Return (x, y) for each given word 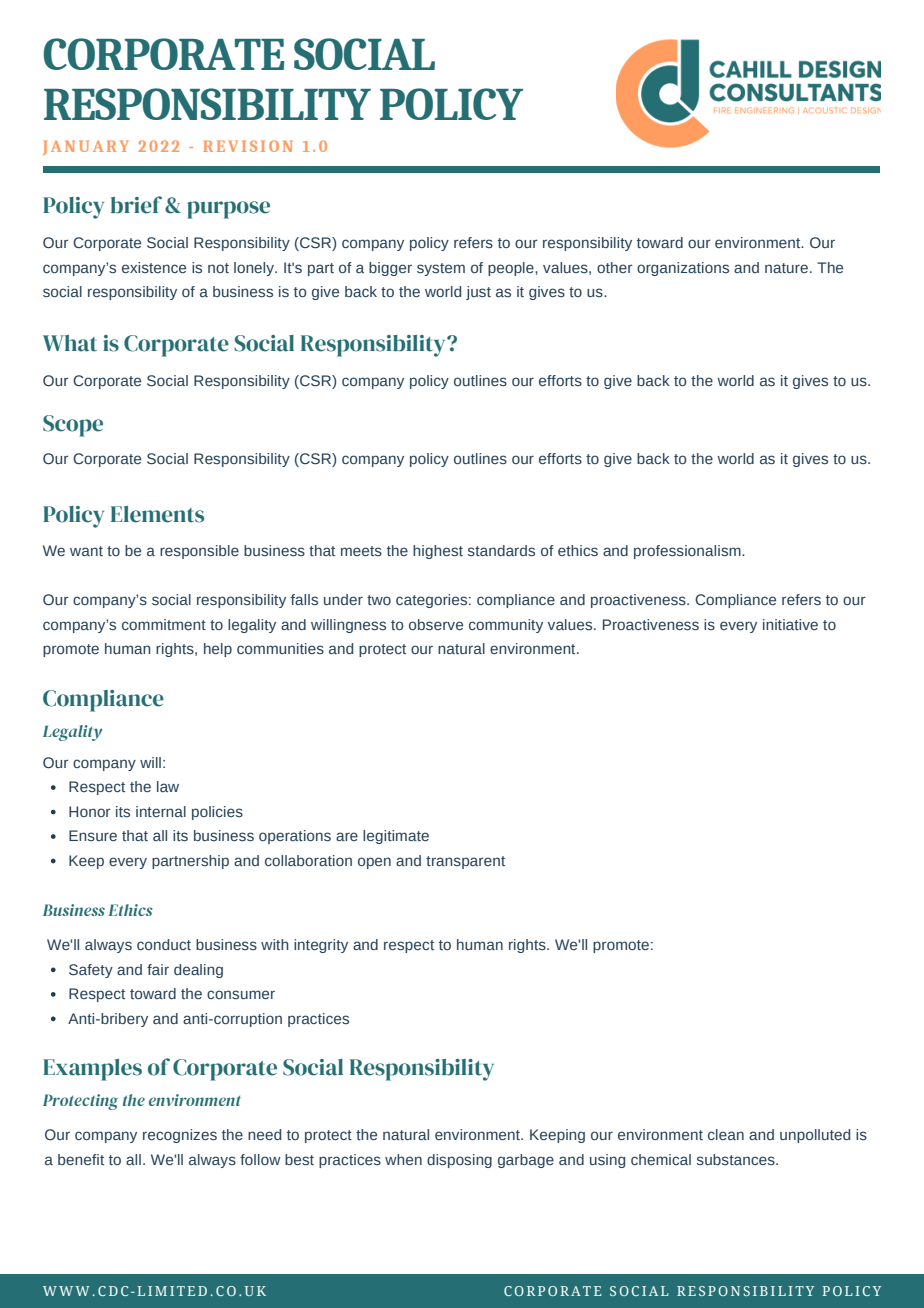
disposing (459, 1161)
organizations (683, 269)
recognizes (180, 1136)
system (441, 269)
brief (136, 205)
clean (726, 1134)
